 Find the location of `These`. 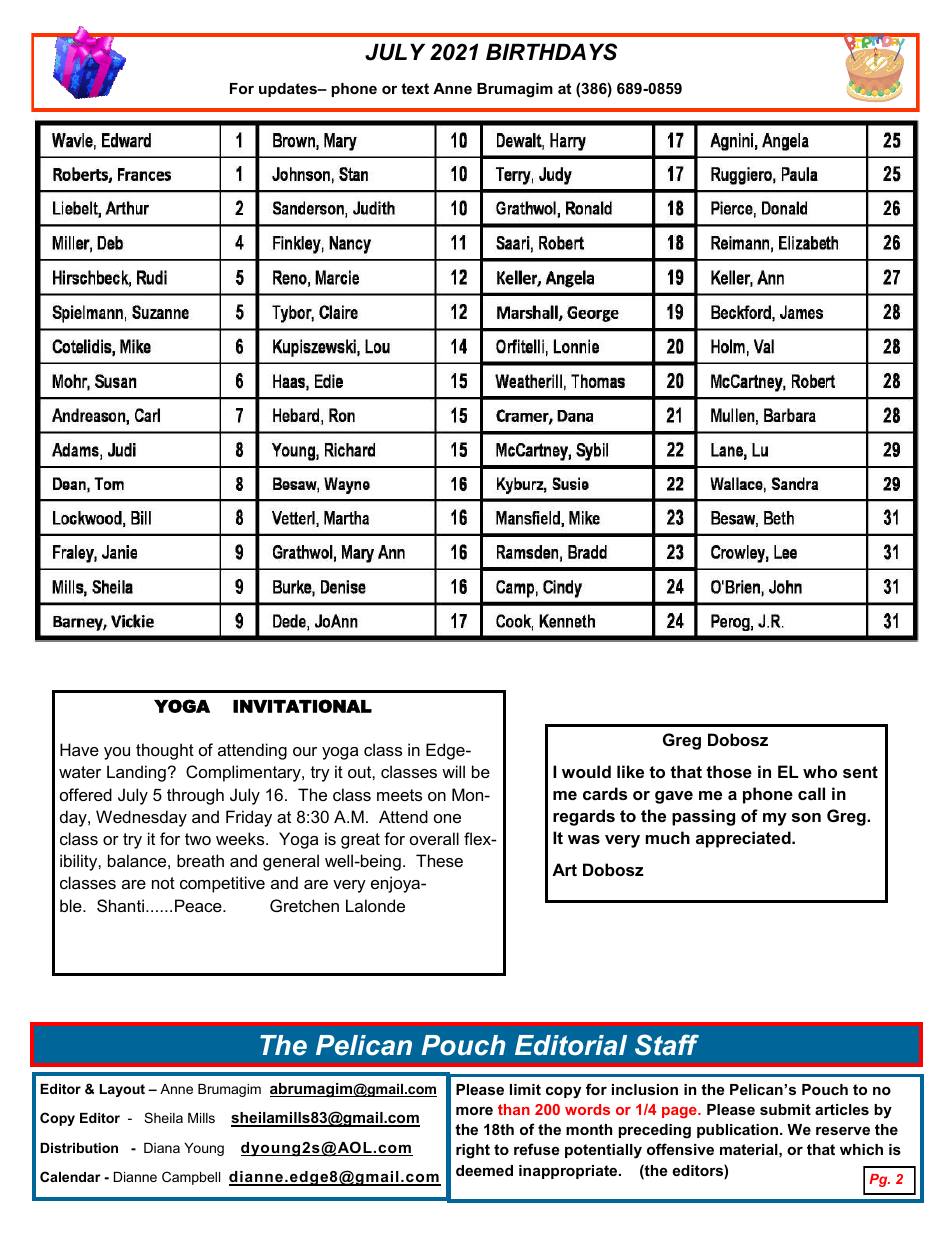

These is located at coordinates (439, 860).
